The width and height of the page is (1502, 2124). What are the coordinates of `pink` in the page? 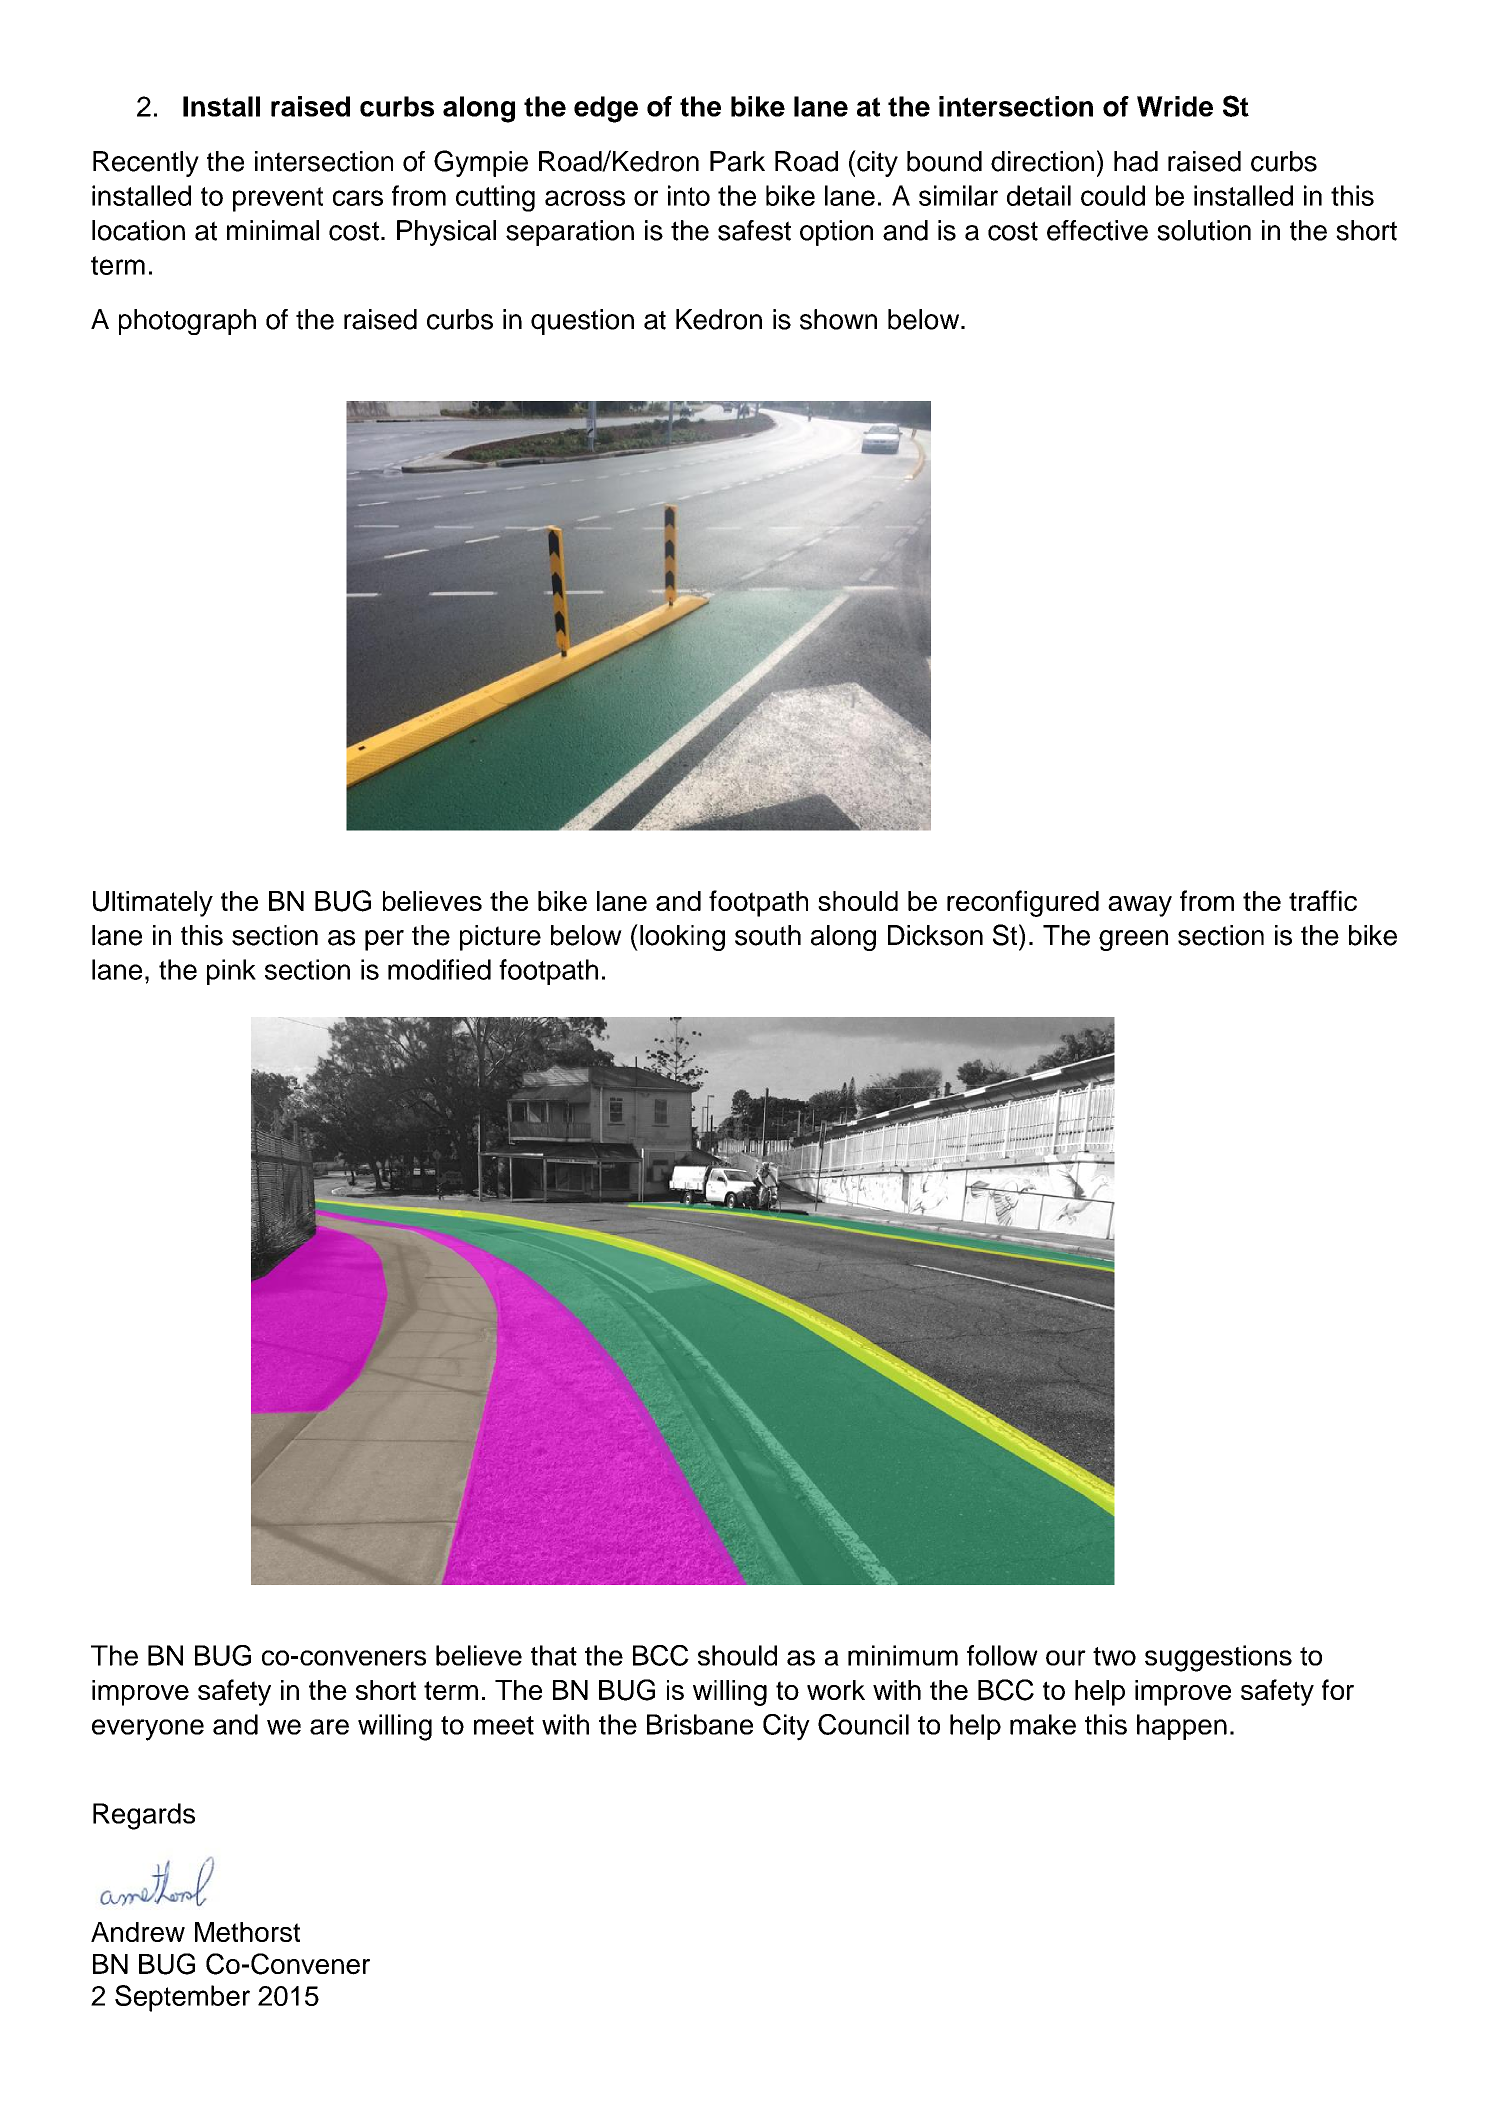 It's located at (231, 972).
